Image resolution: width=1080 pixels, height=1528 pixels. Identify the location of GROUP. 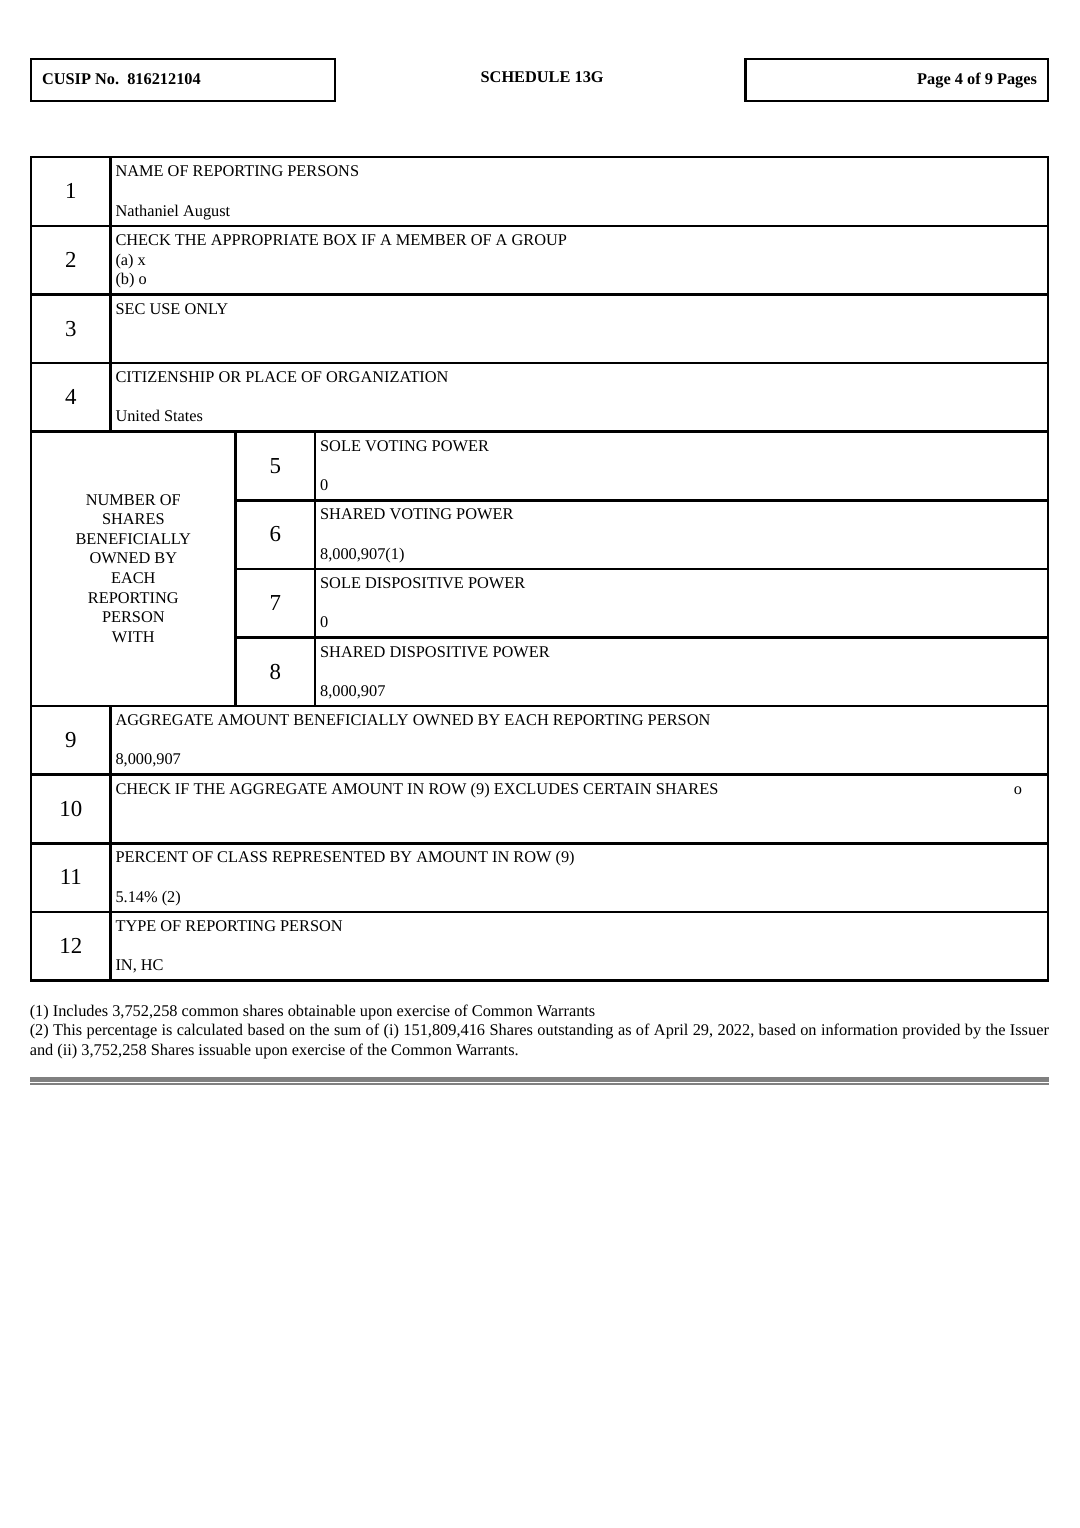
(539, 239).
